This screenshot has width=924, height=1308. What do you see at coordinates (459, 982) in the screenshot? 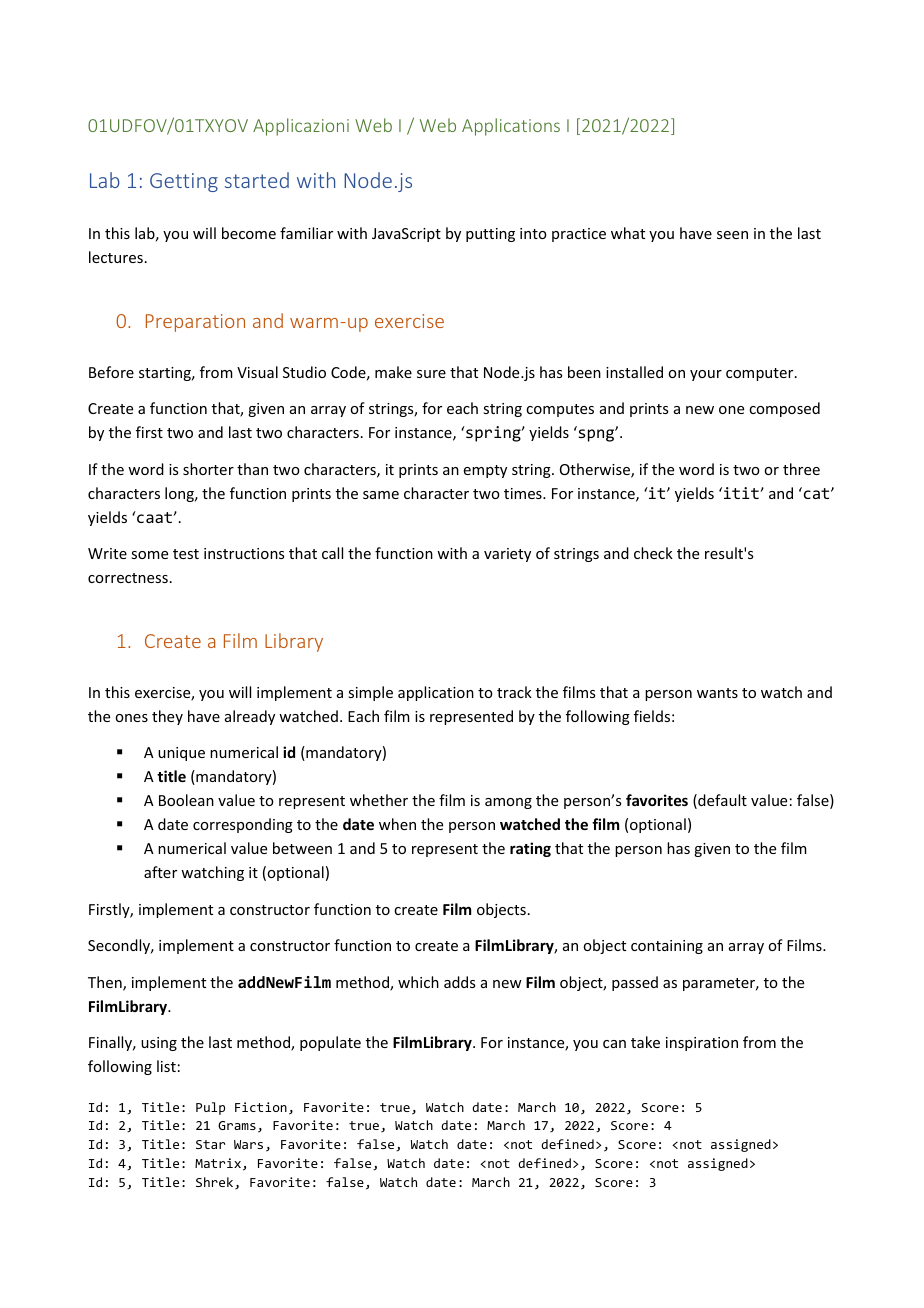
I see `adds` at bounding box center [459, 982].
